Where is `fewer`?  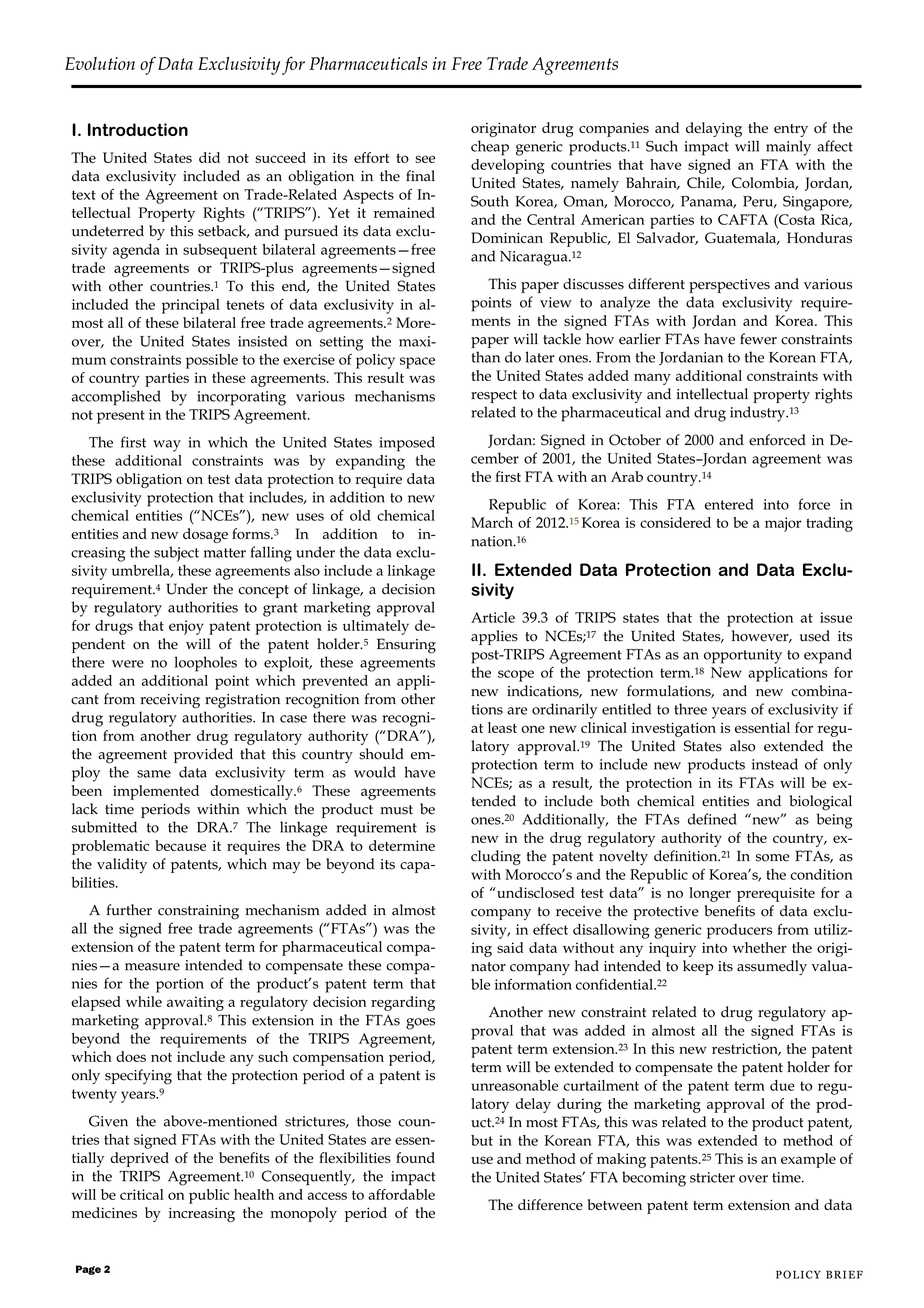 fewer is located at coordinates (758, 339).
